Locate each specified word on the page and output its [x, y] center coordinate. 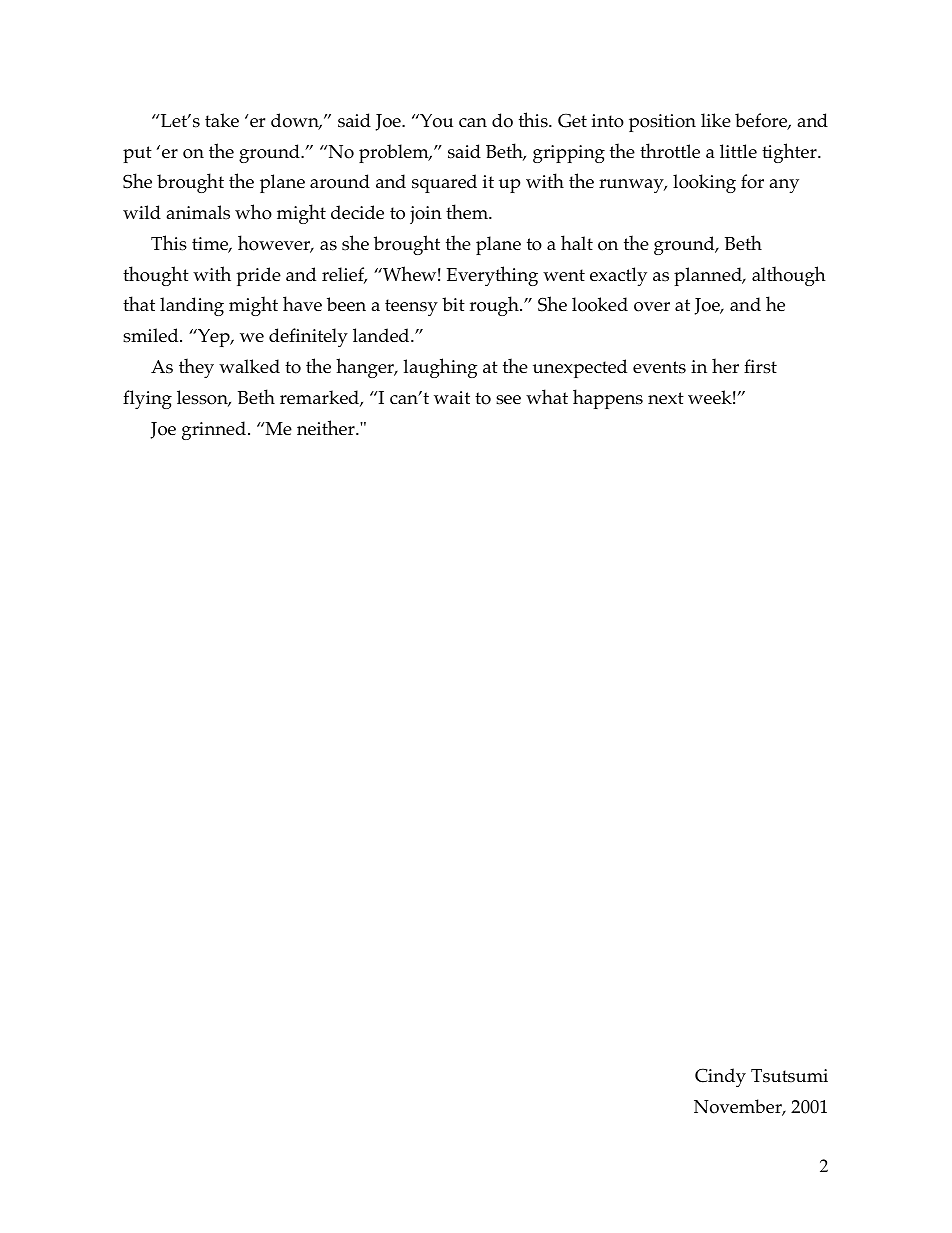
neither [327, 427]
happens [608, 399]
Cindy [720, 1077]
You [435, 121]
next [666, 398]
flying [147, 399]
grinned [214, 430]
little [738, 151]
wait [452, 397]
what [547, 396]
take [222, 120]
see [508, 400]
